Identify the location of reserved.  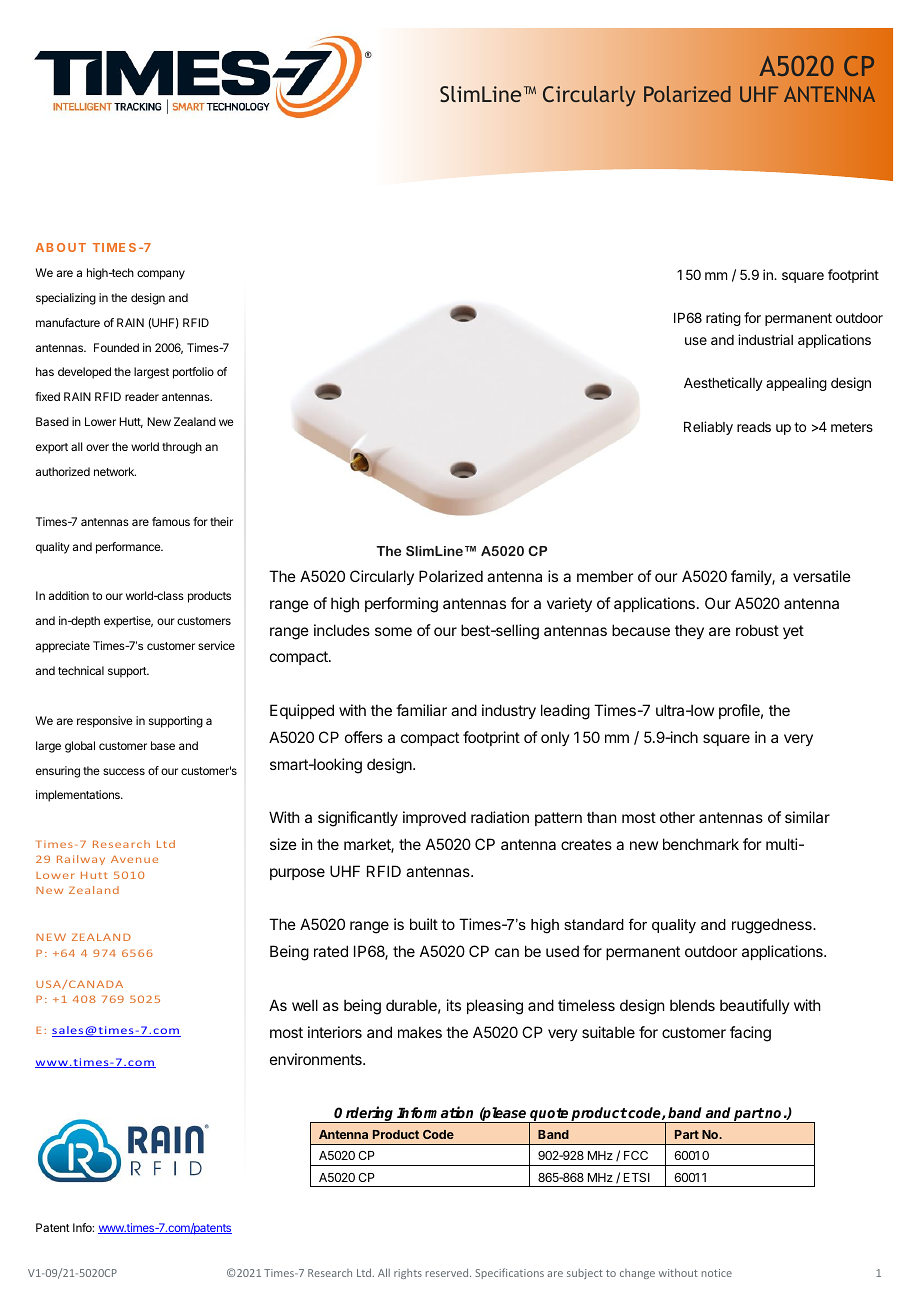
(448, 1272).
